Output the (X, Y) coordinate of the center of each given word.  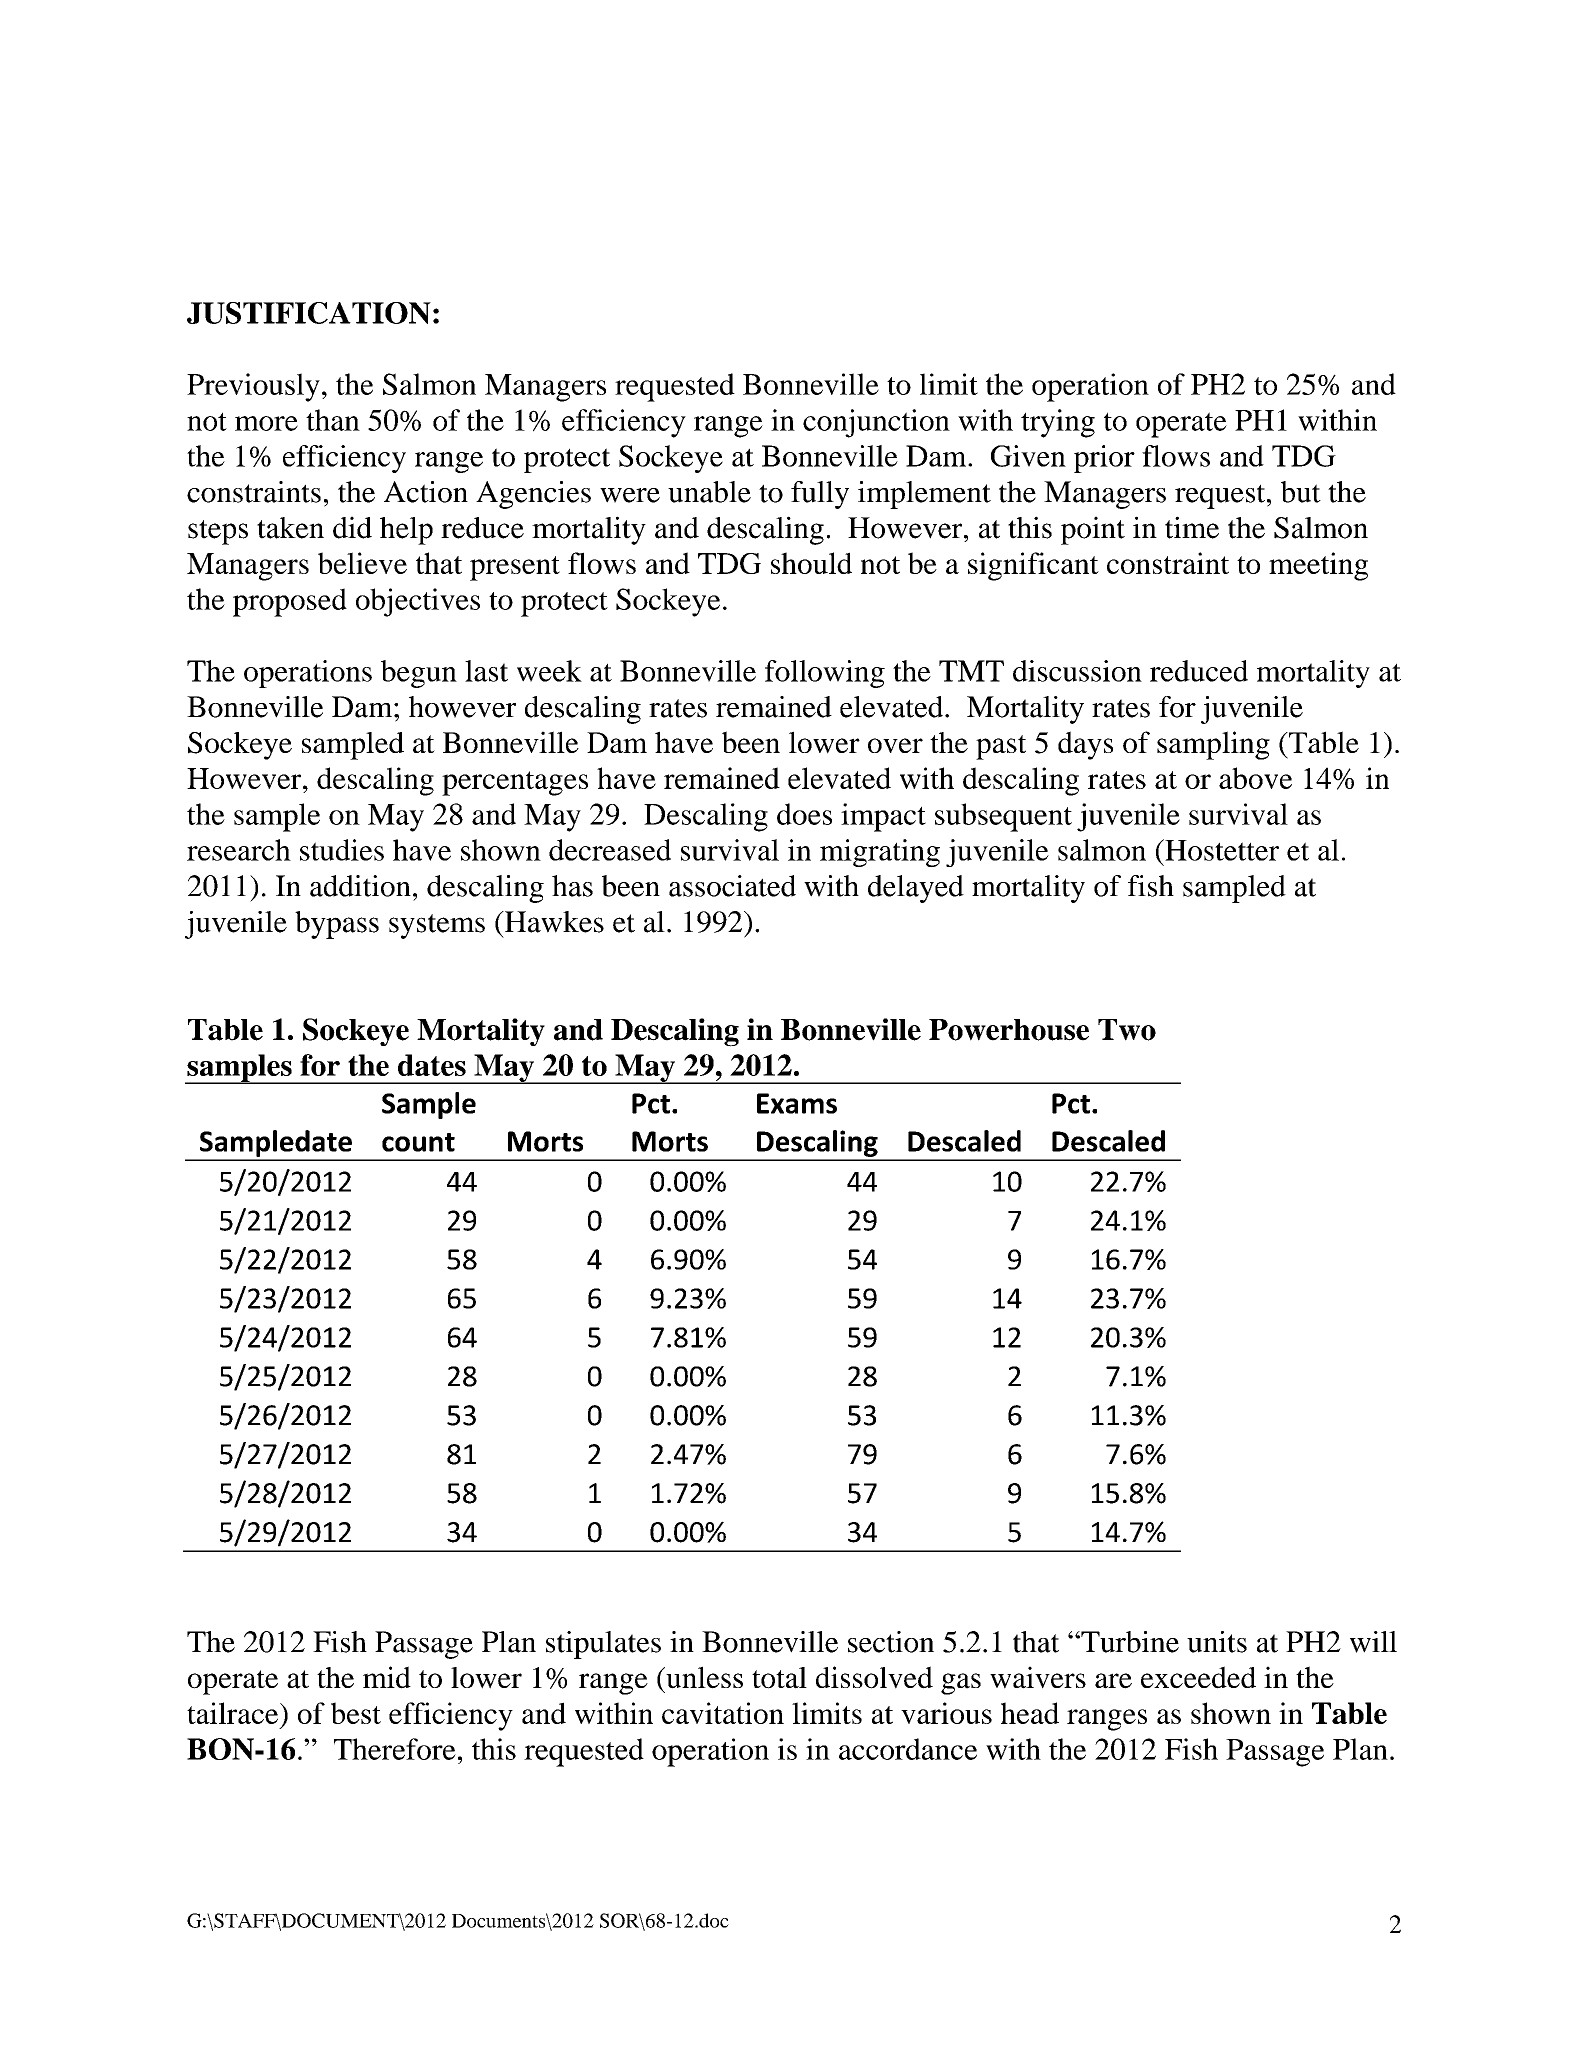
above (1255, 778)
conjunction (876, 423)
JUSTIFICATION (309, 313)
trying (1058, 423)
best (356, 1713)
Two (1127, 1030)
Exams (797, 1103)
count (418, 1142)
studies (342, 850)
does (804, 814)
